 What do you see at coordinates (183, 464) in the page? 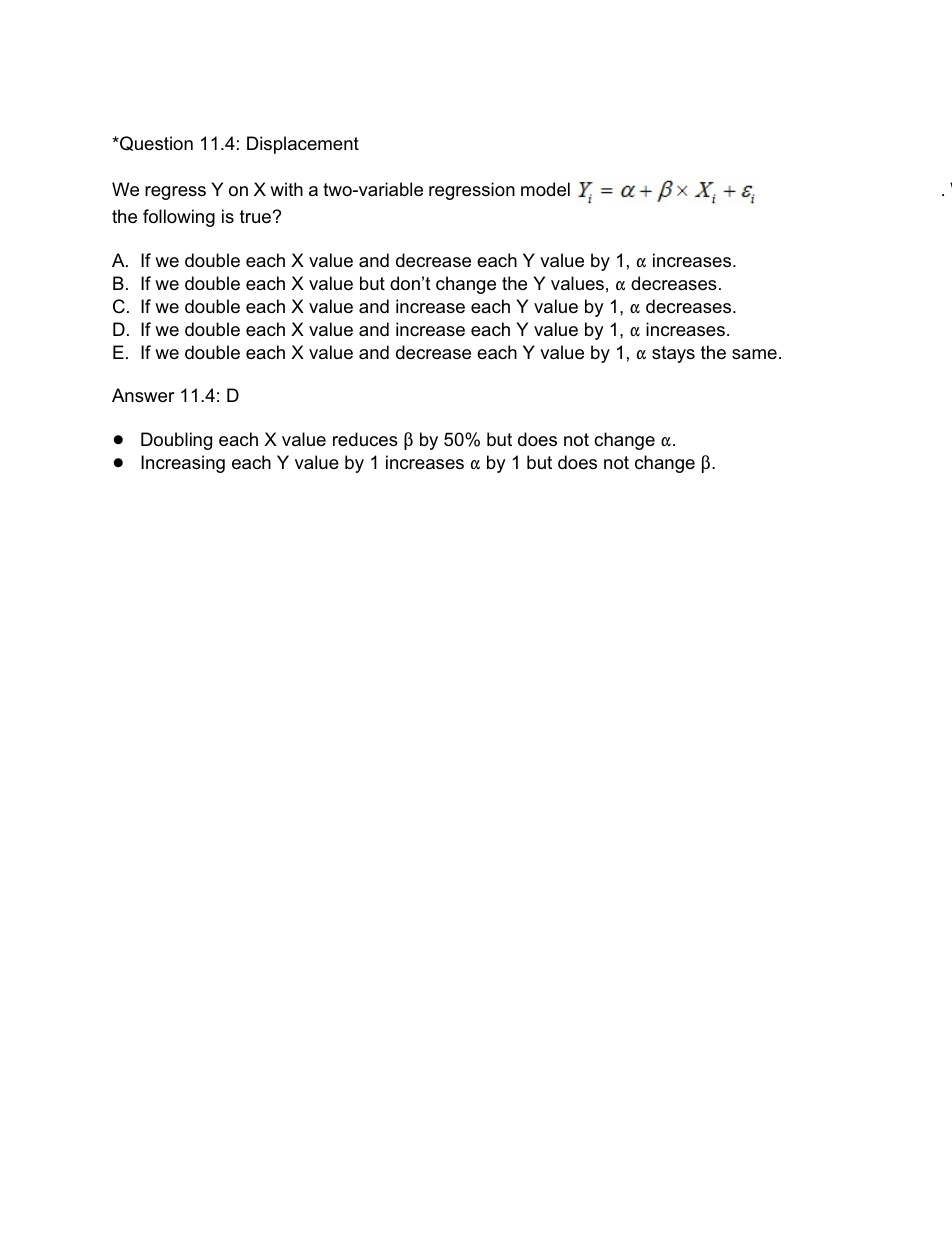
I see `Increasing` at bounding box center [183, 464].
